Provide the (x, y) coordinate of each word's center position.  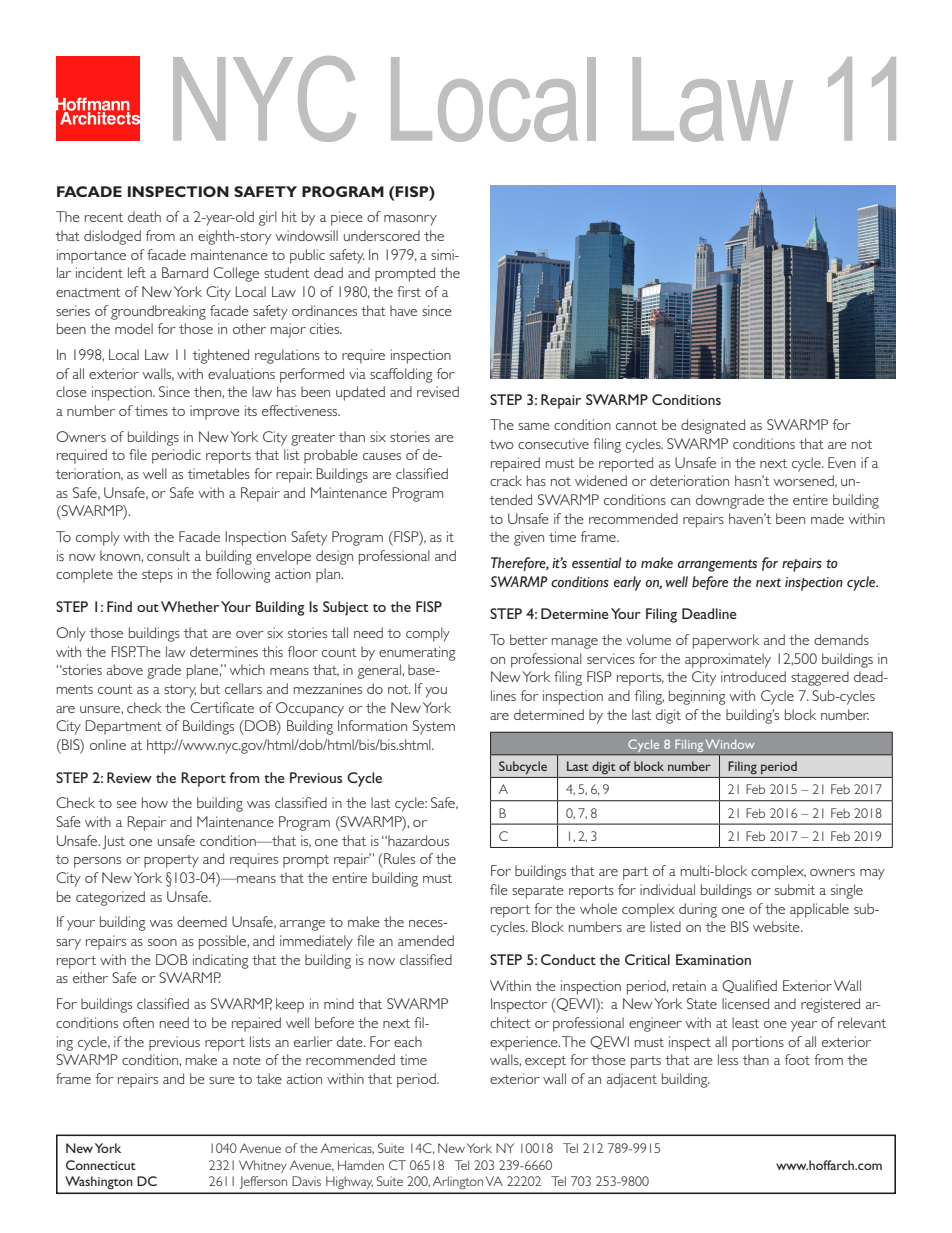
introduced (753, 676)
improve (215, 412)
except (545, 1062)
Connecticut (101, 1165)
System (434, 727)
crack (506, 480)
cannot (636, 425)
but (210, 688)
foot (797, 1059)
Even (842, 462)
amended (426, 940)
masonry (410, 220)
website (777, 926)
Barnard (185, 272)
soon (162, 942)
